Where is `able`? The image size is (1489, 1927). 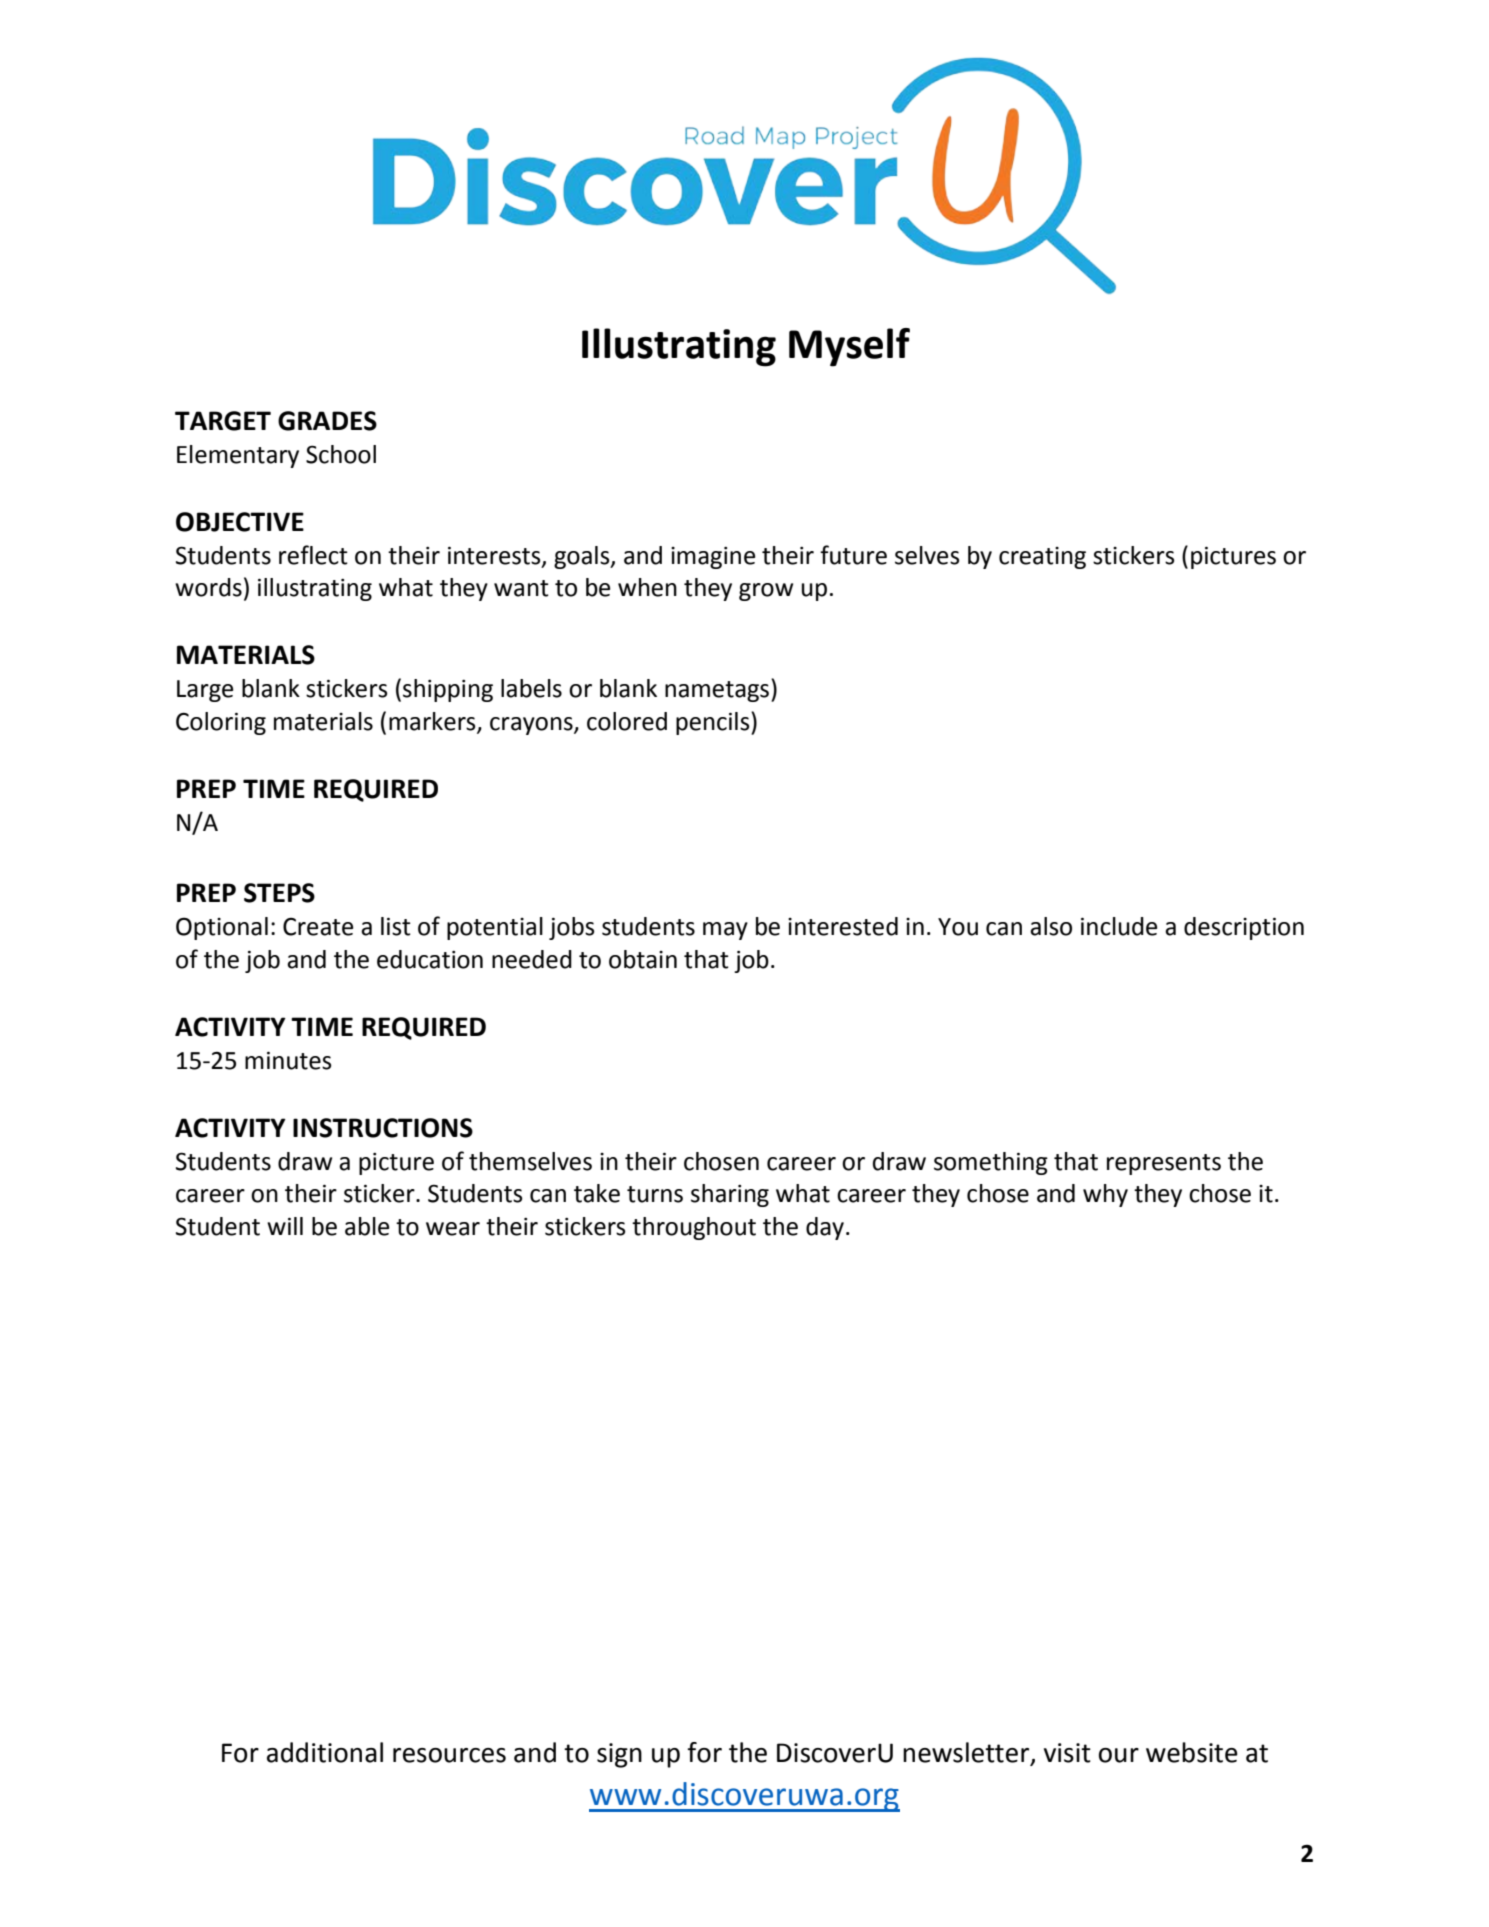 able is located at coordinates (367, 1226).
